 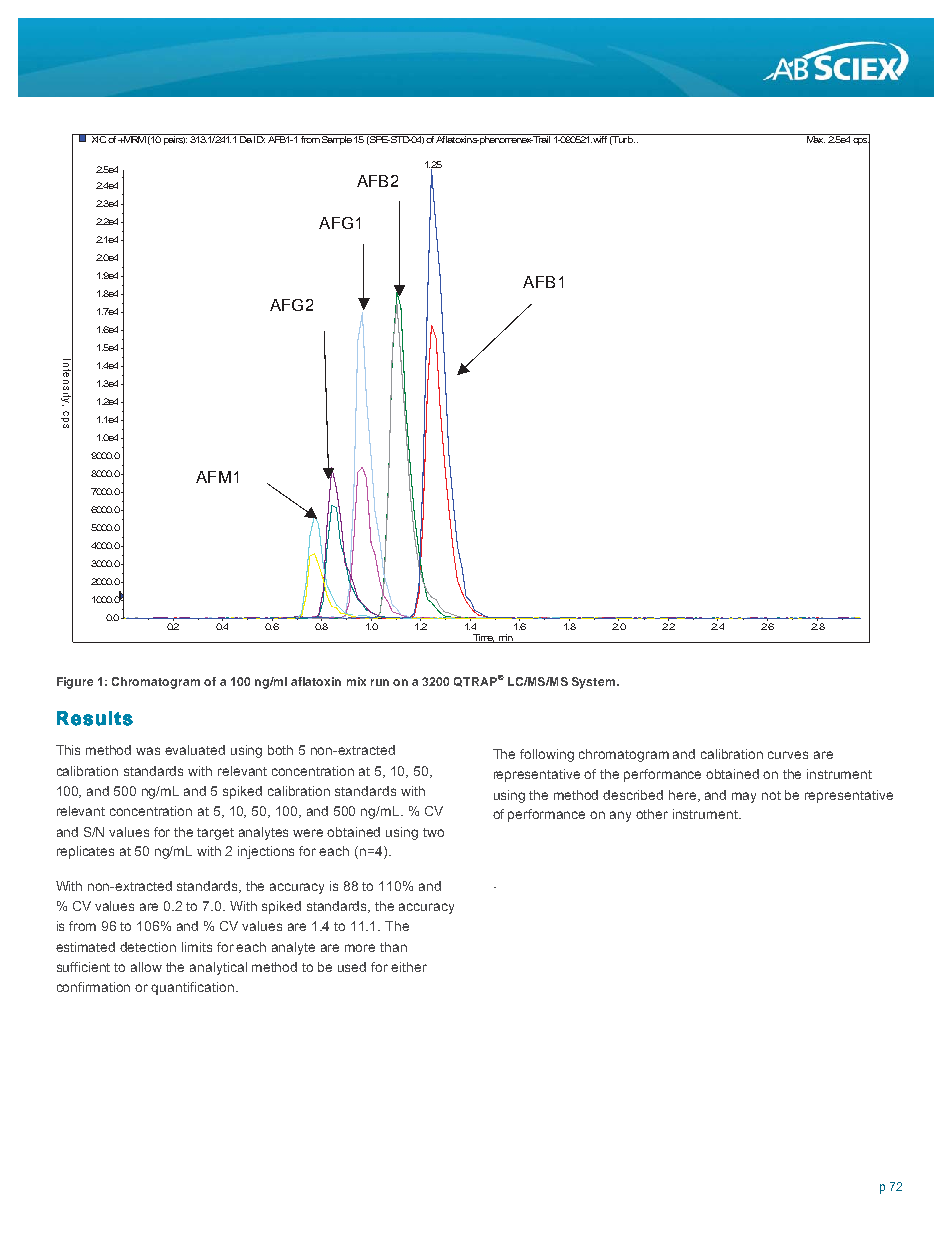 I want to click on allow, so click(x=146, y=967).
